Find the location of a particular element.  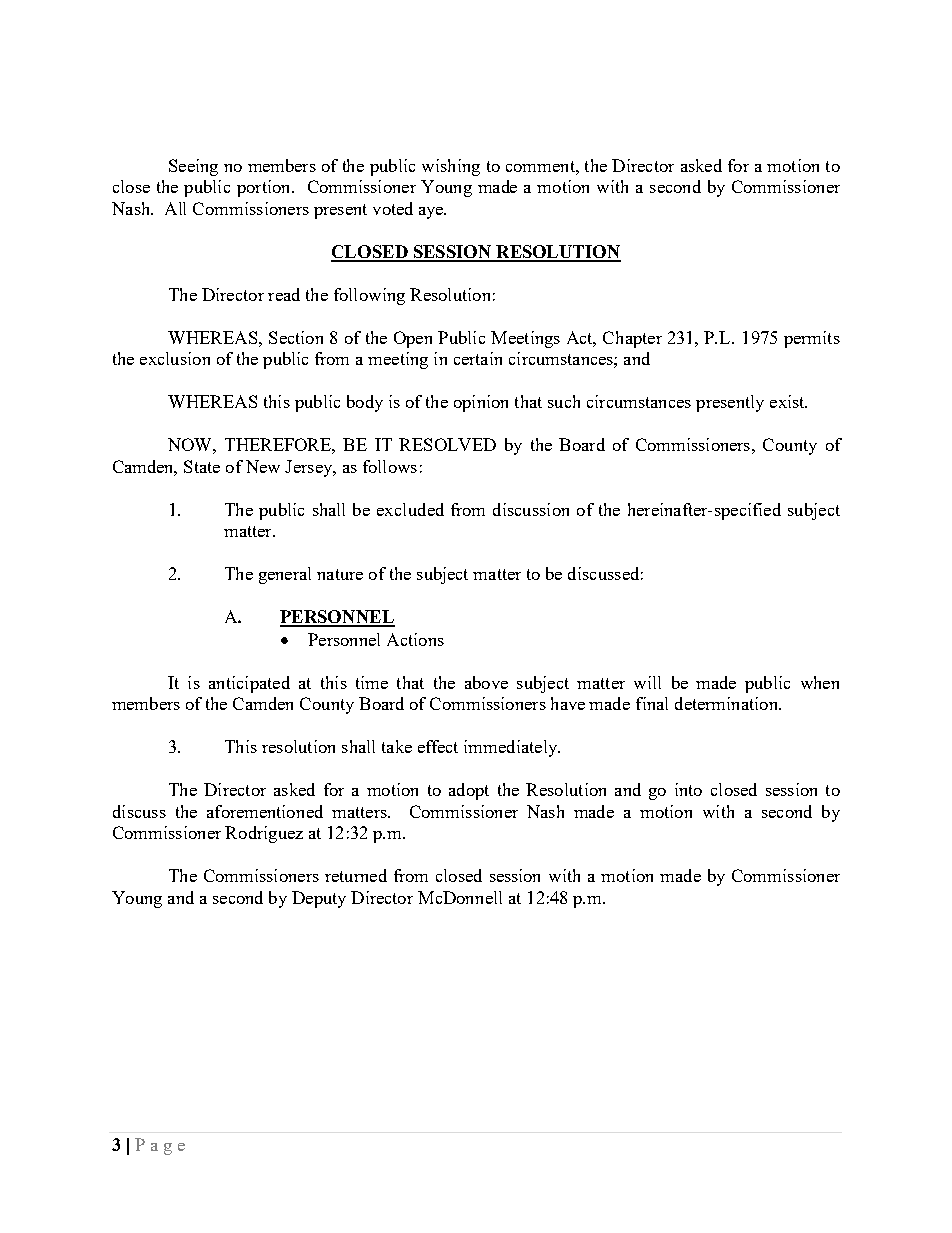

Page is located at coordinates (160, 1146).
